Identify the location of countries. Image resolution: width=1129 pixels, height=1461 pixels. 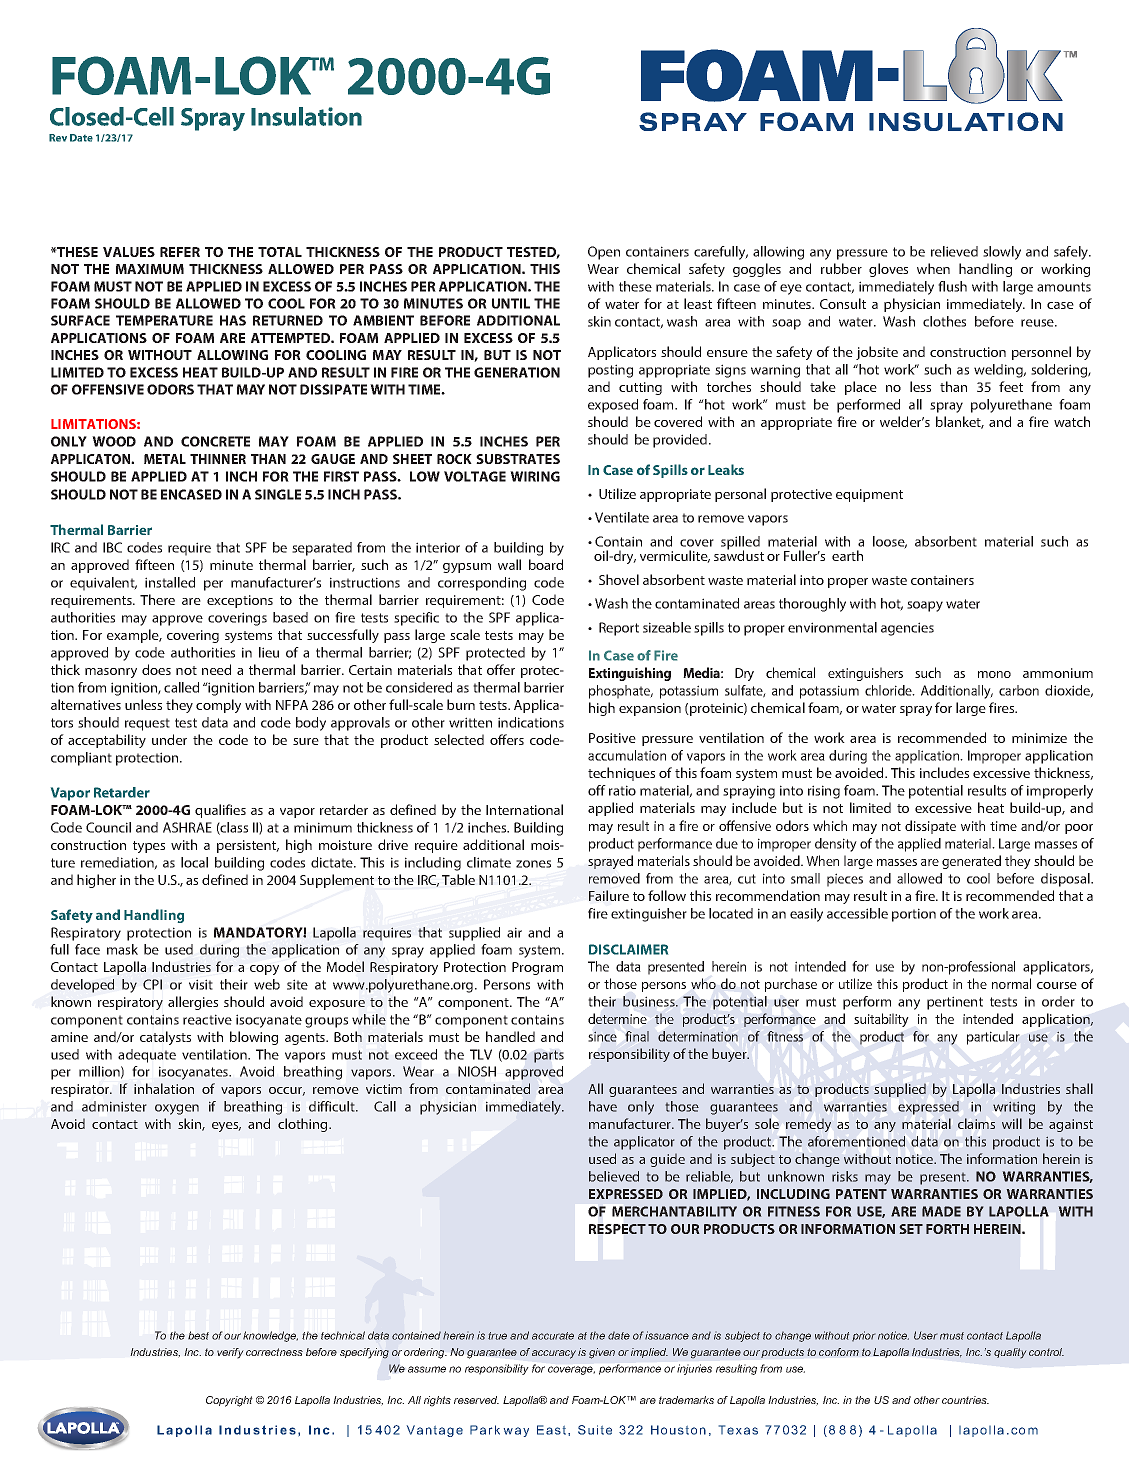
(965, 1400).
